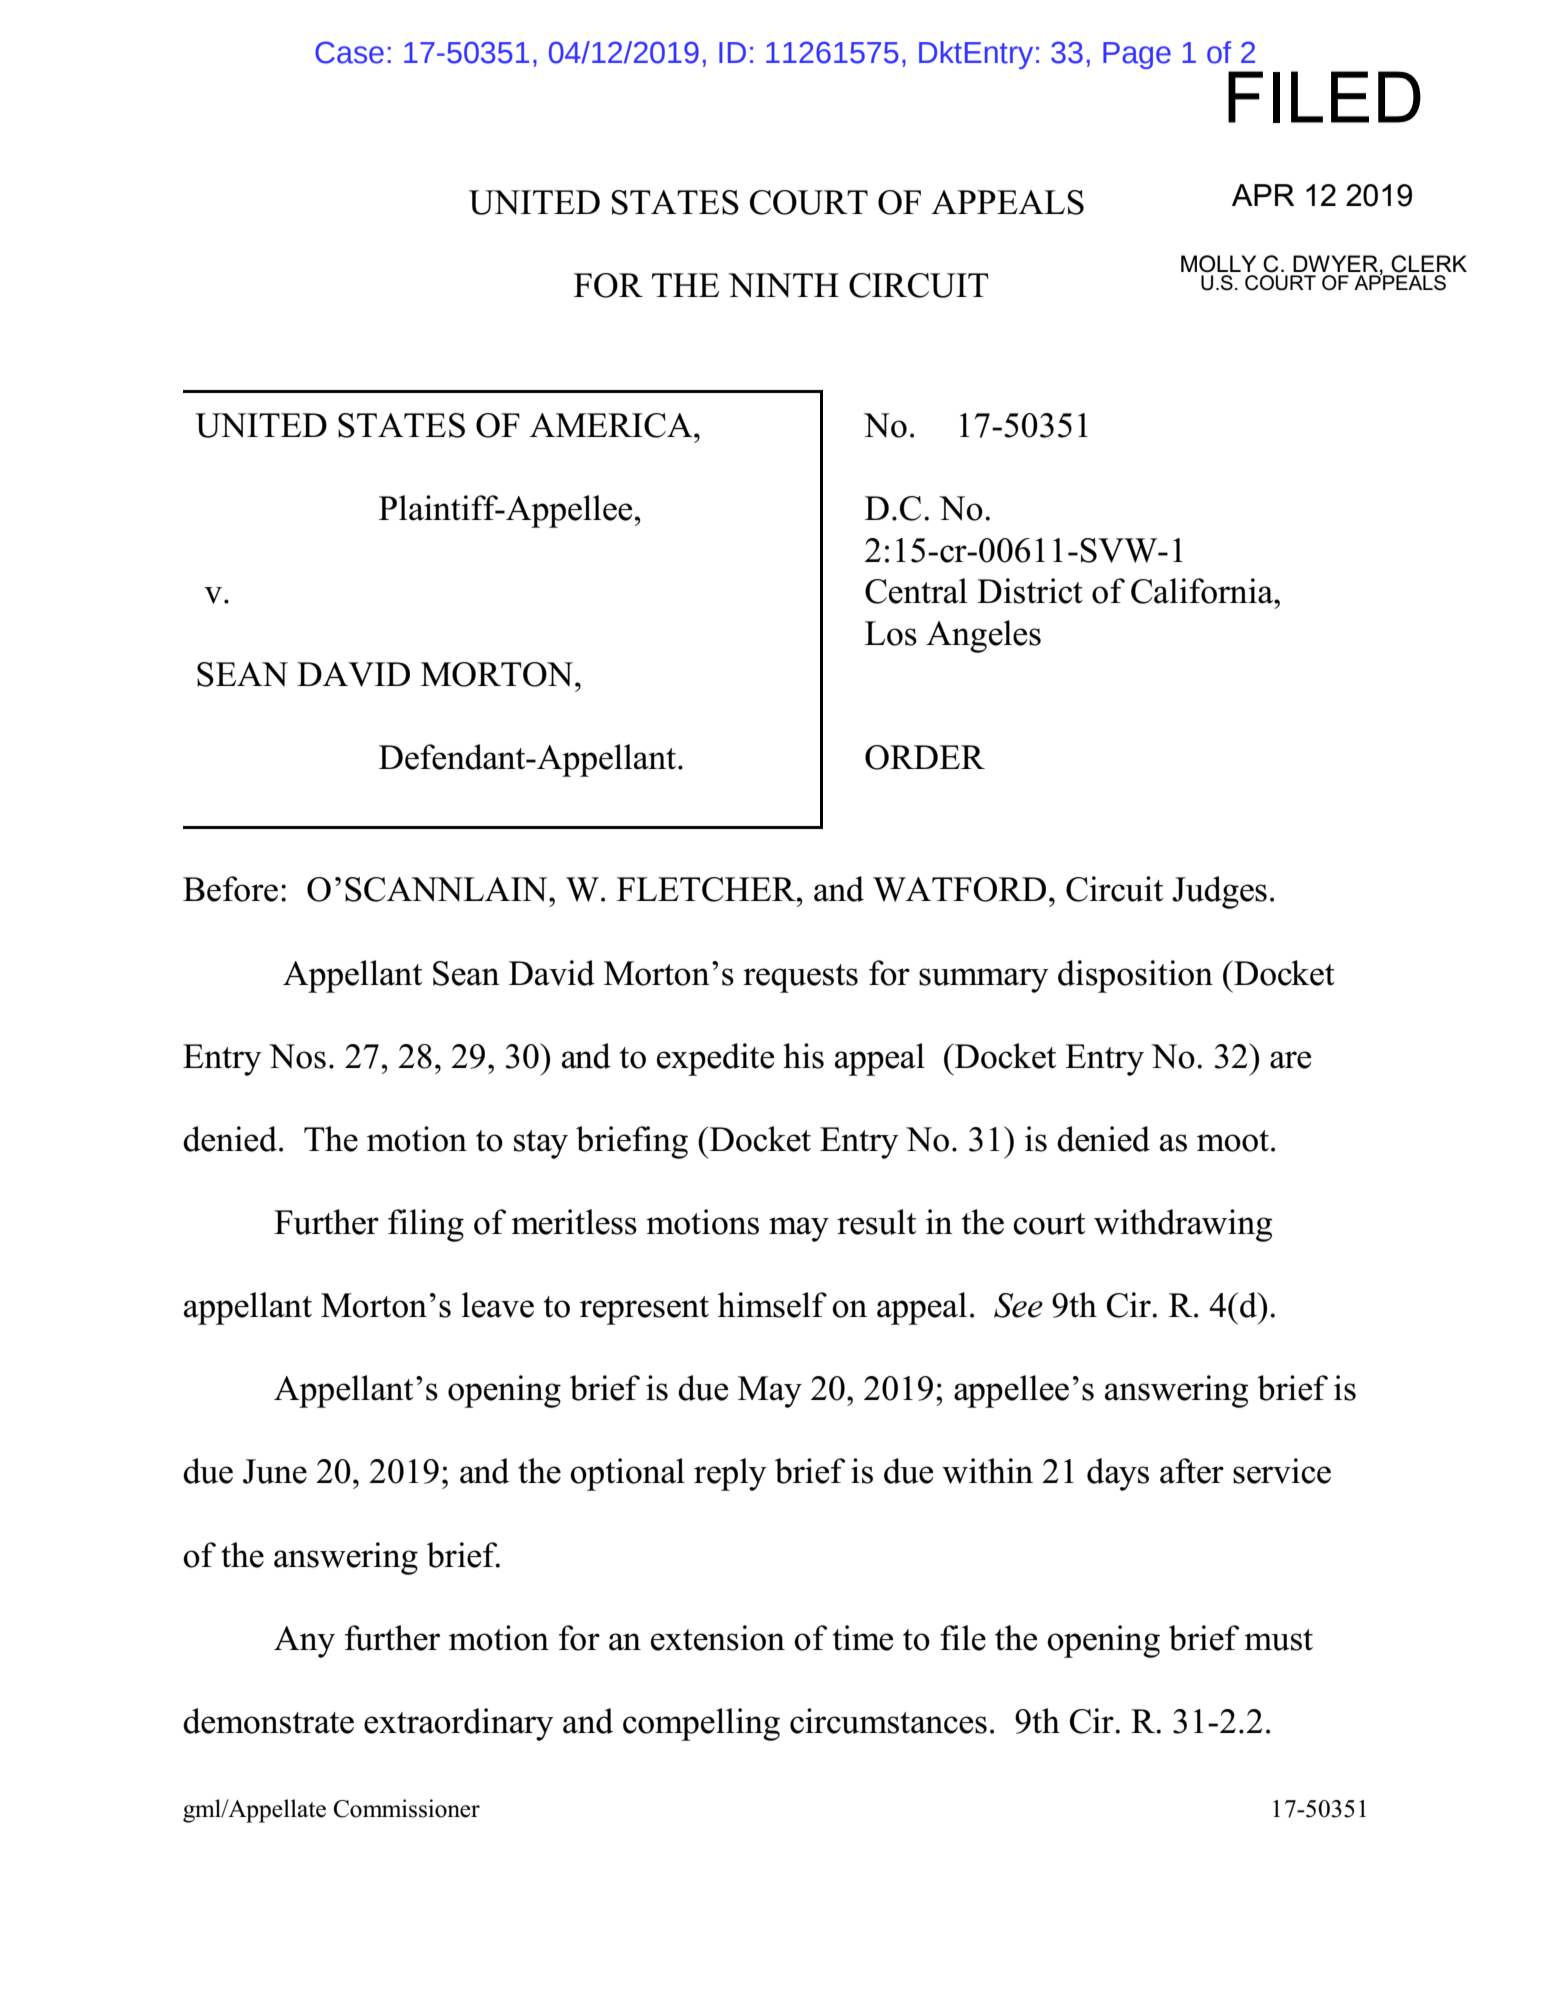 The height and width of the screenshot is (2010, 1554). Describe the element at coordinates (230, 889) in the screenshot. I see `Before` at that location.
